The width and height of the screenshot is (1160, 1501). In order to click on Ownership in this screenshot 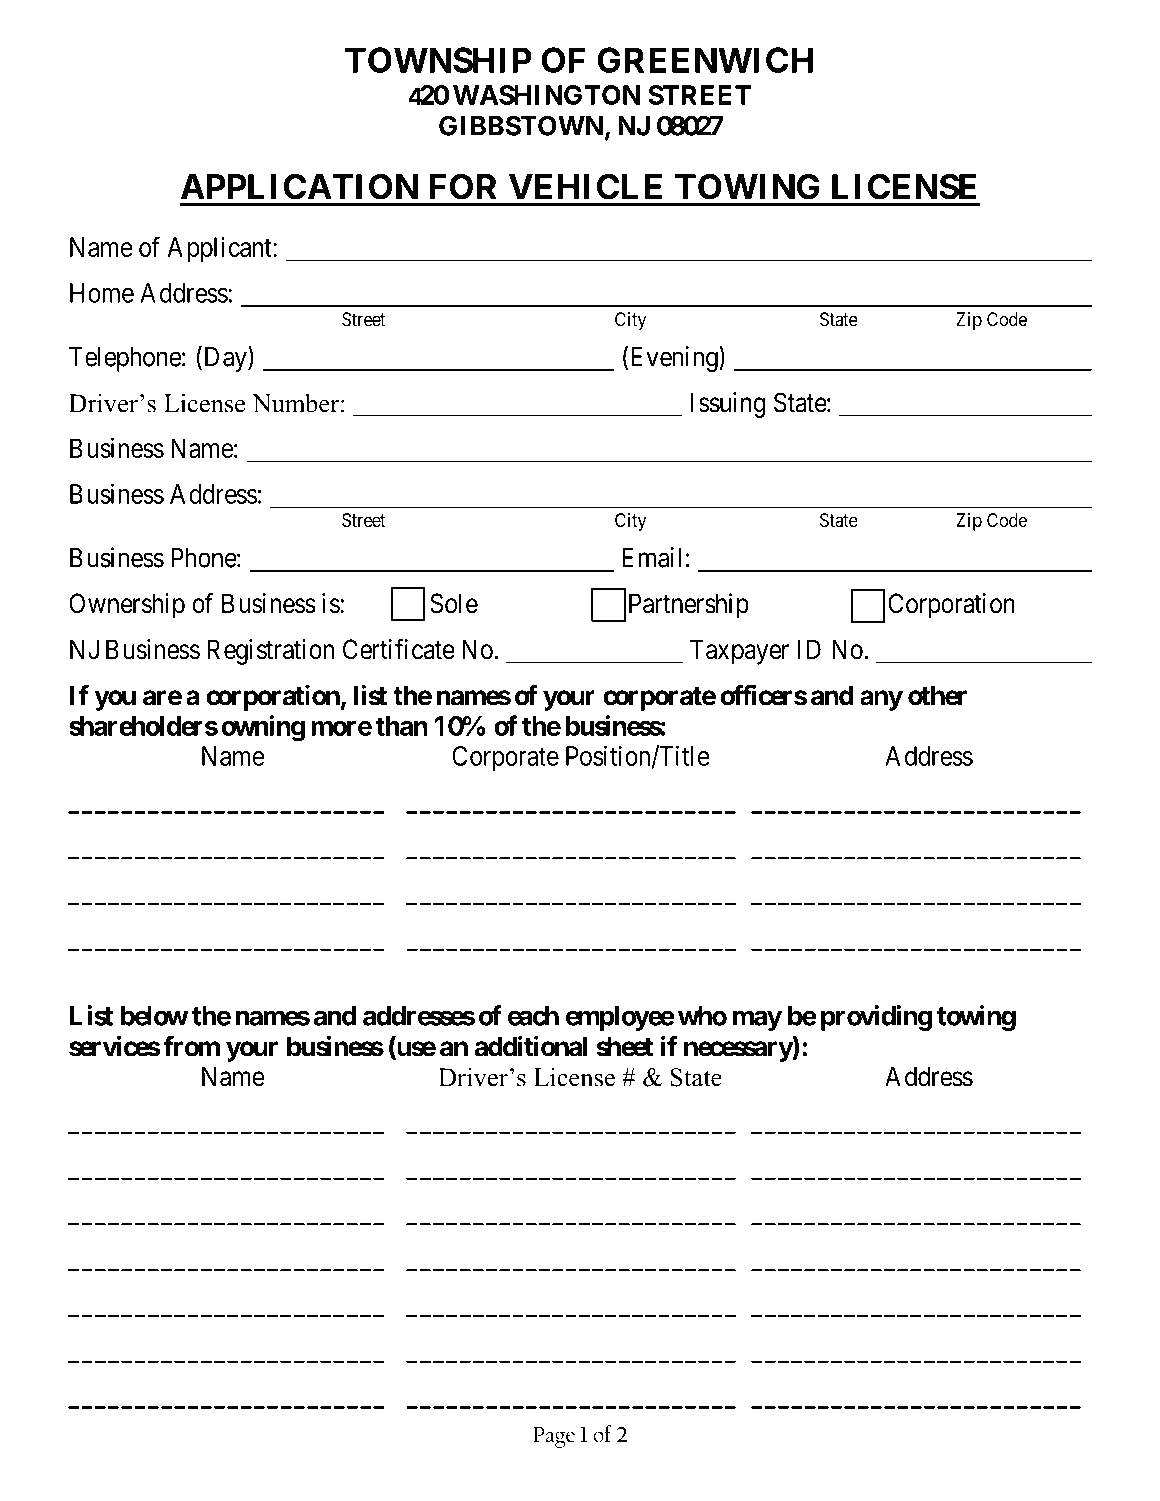, I will do `click(127, 606)`.
